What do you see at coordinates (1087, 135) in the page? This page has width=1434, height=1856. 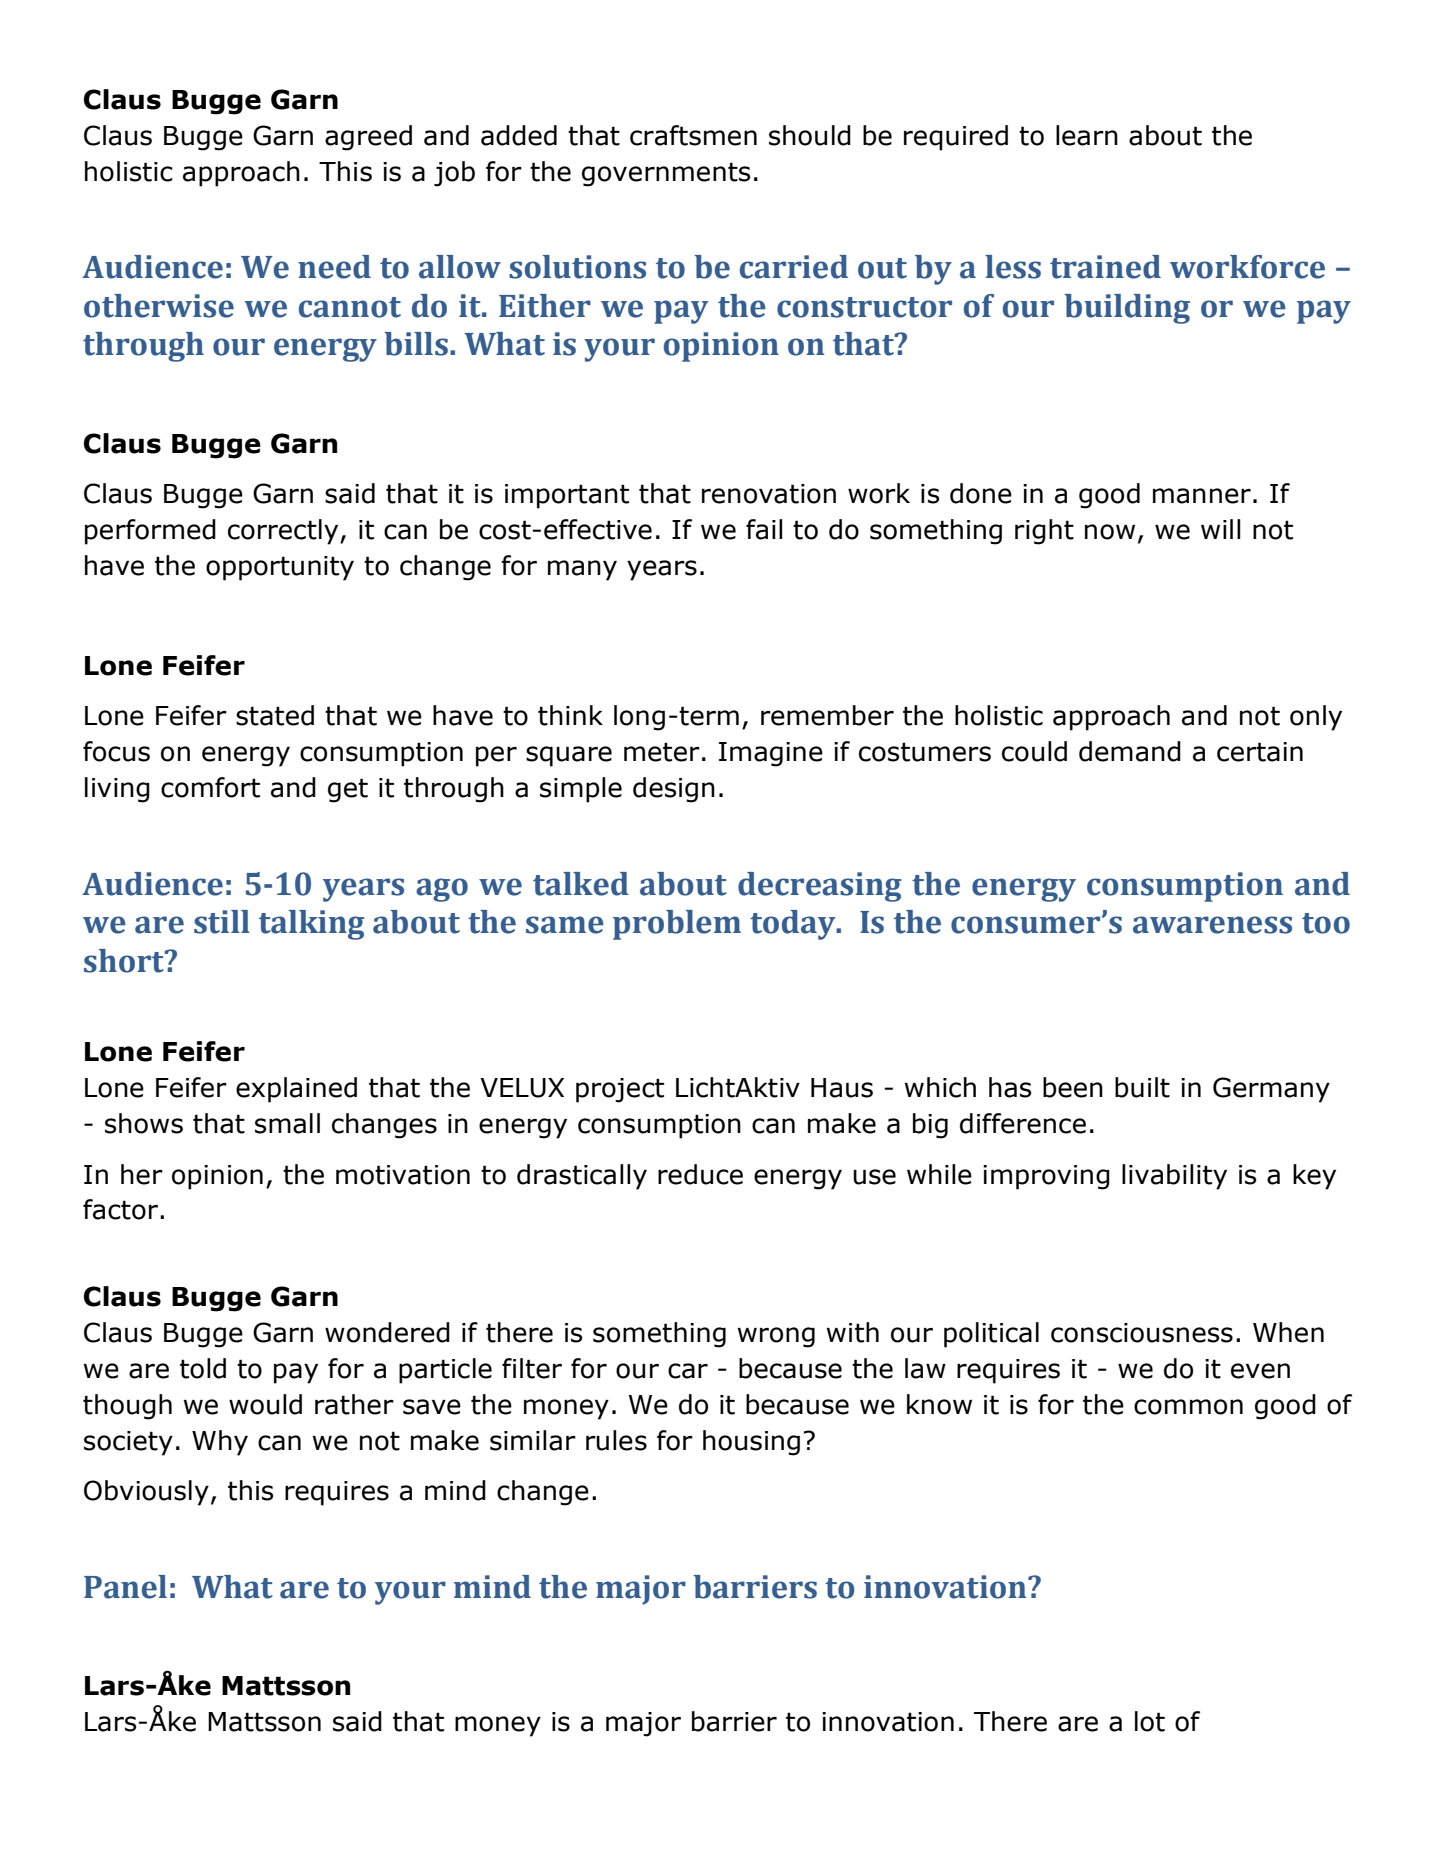 I see `learn` at bounding box center [1087, 135].
